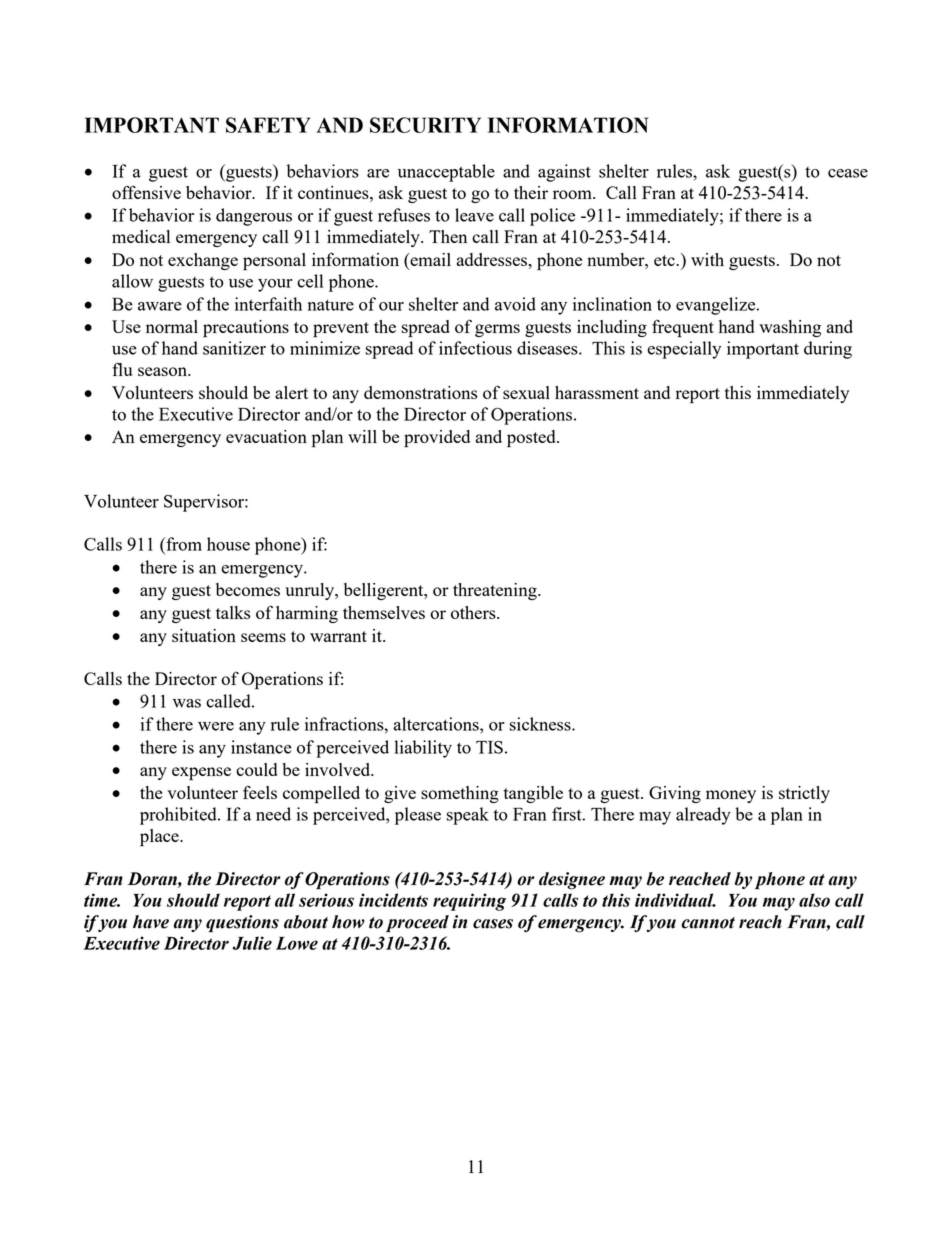 The width and height of the screenshot is (952, 1233). What do you see at coordinates (493, 924) in the screenshot?
I see `cases` at bounding box center [493, 924].
